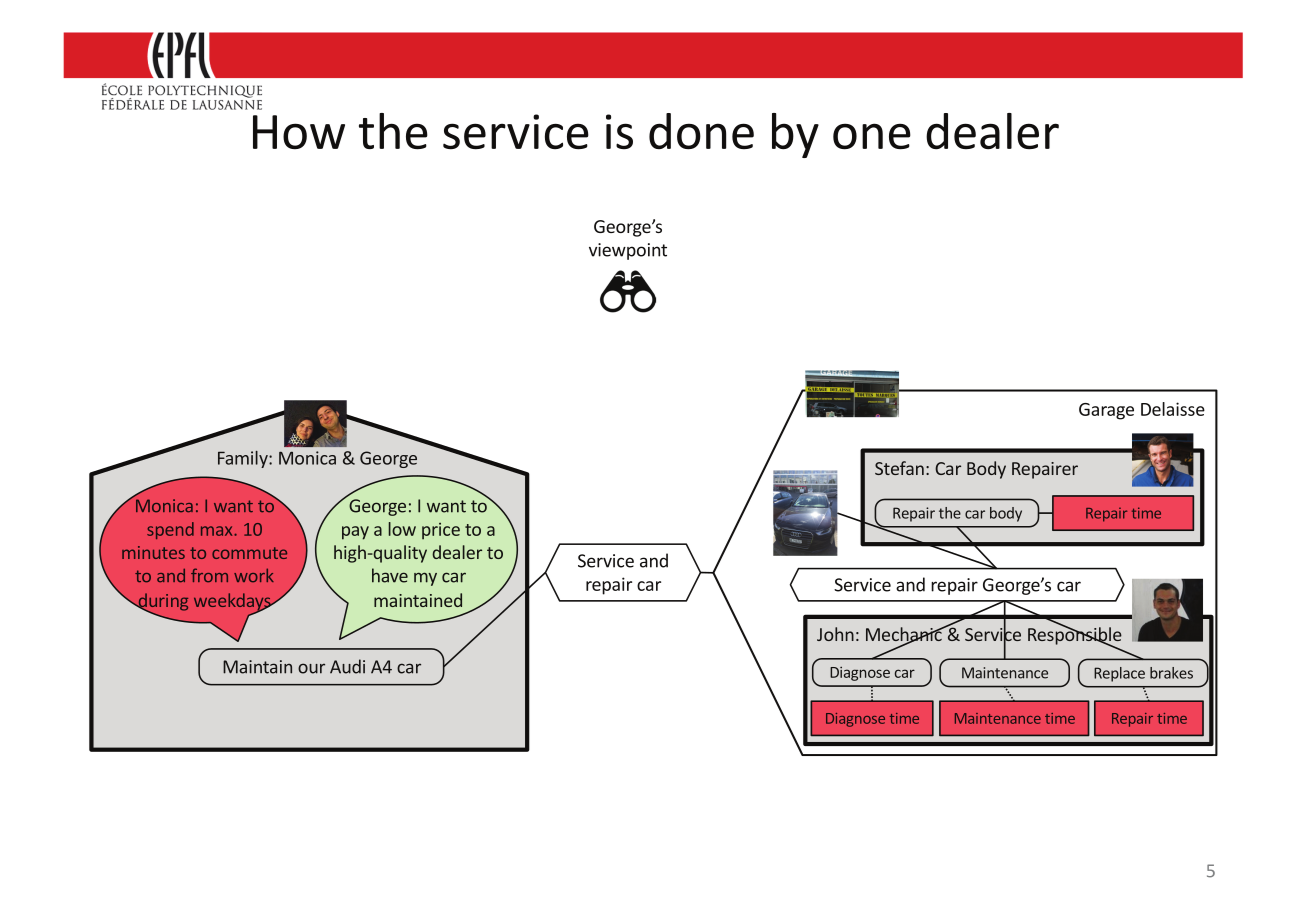 The width and height of the screenshot is (1308, 924). Describe the element at coordinates (899, 468) in the screenshot. I see `Stefan` at that location.
